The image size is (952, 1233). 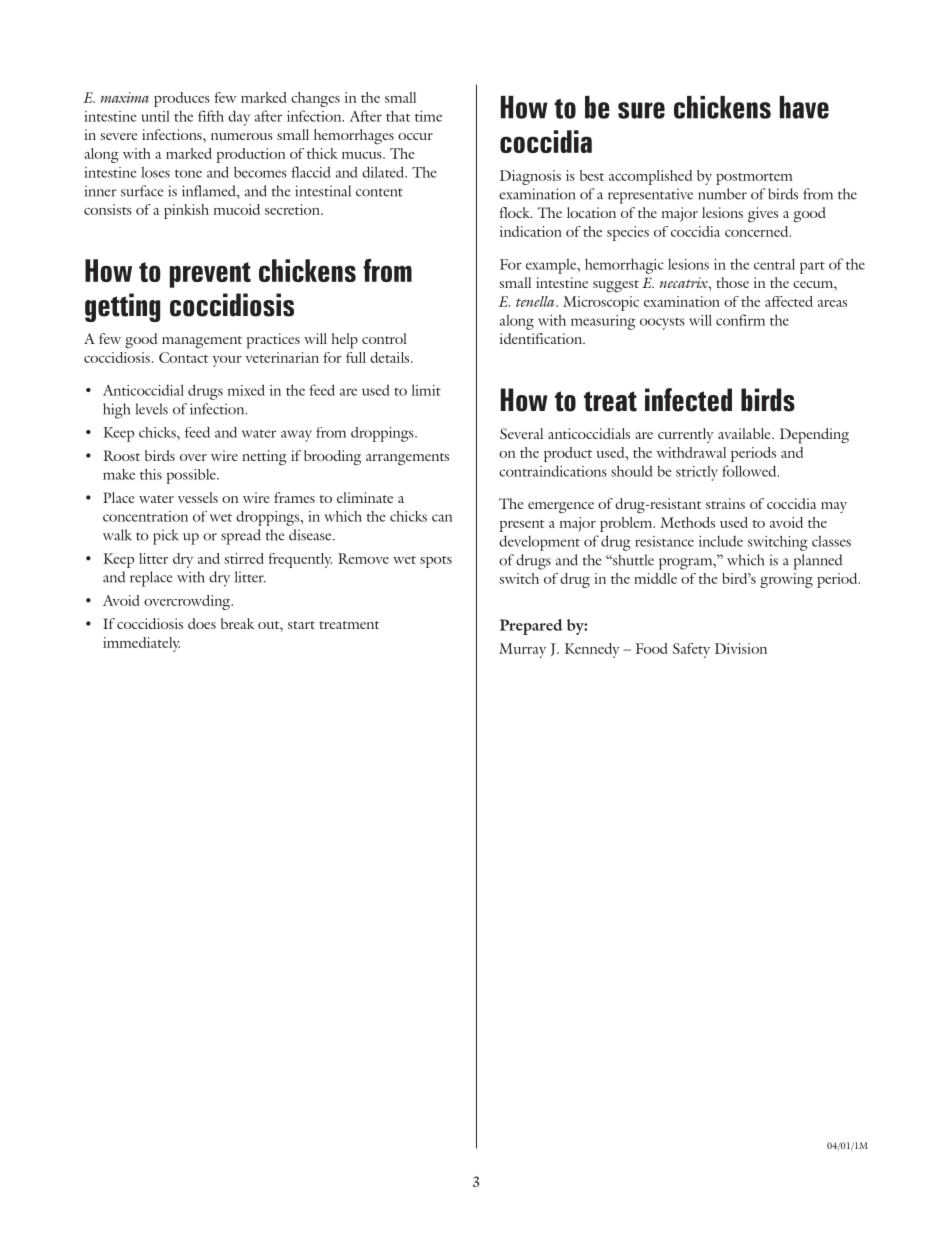 What do you see at coordinates (210, 275) in the document?
I see `prevent` at bounding box center [210, 275].
